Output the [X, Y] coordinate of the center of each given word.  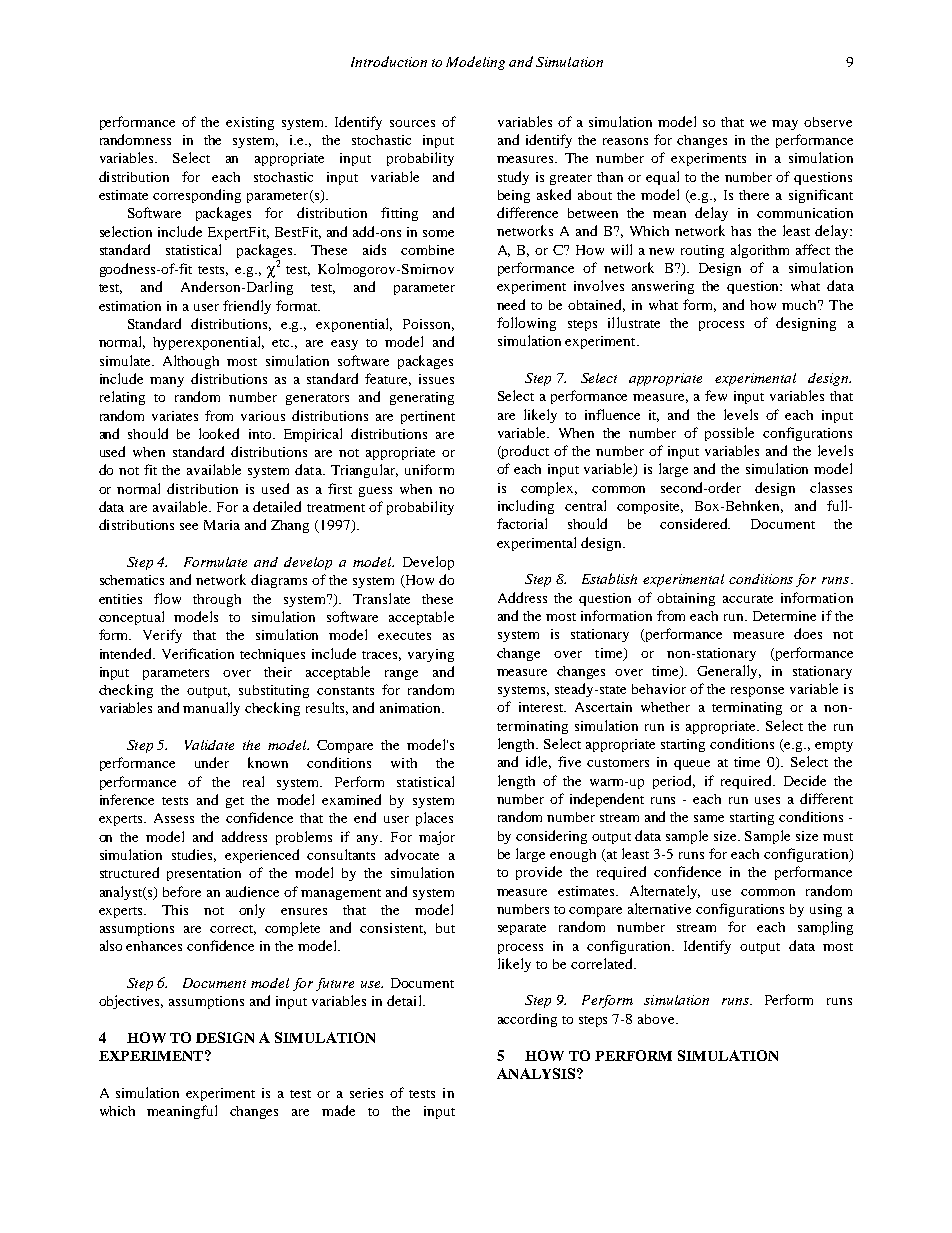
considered [695, 523]
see [189, 526]
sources [412, 123]
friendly [247, 307]
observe [828, 122]
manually [211, 709]
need [511, 304]
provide [539, 873]
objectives [131, 1002]
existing [250, 123]
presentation [204, 874]
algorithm [760, 251]
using [826, 910]
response [757, 692]
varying [431, 655]
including [526, 507]
